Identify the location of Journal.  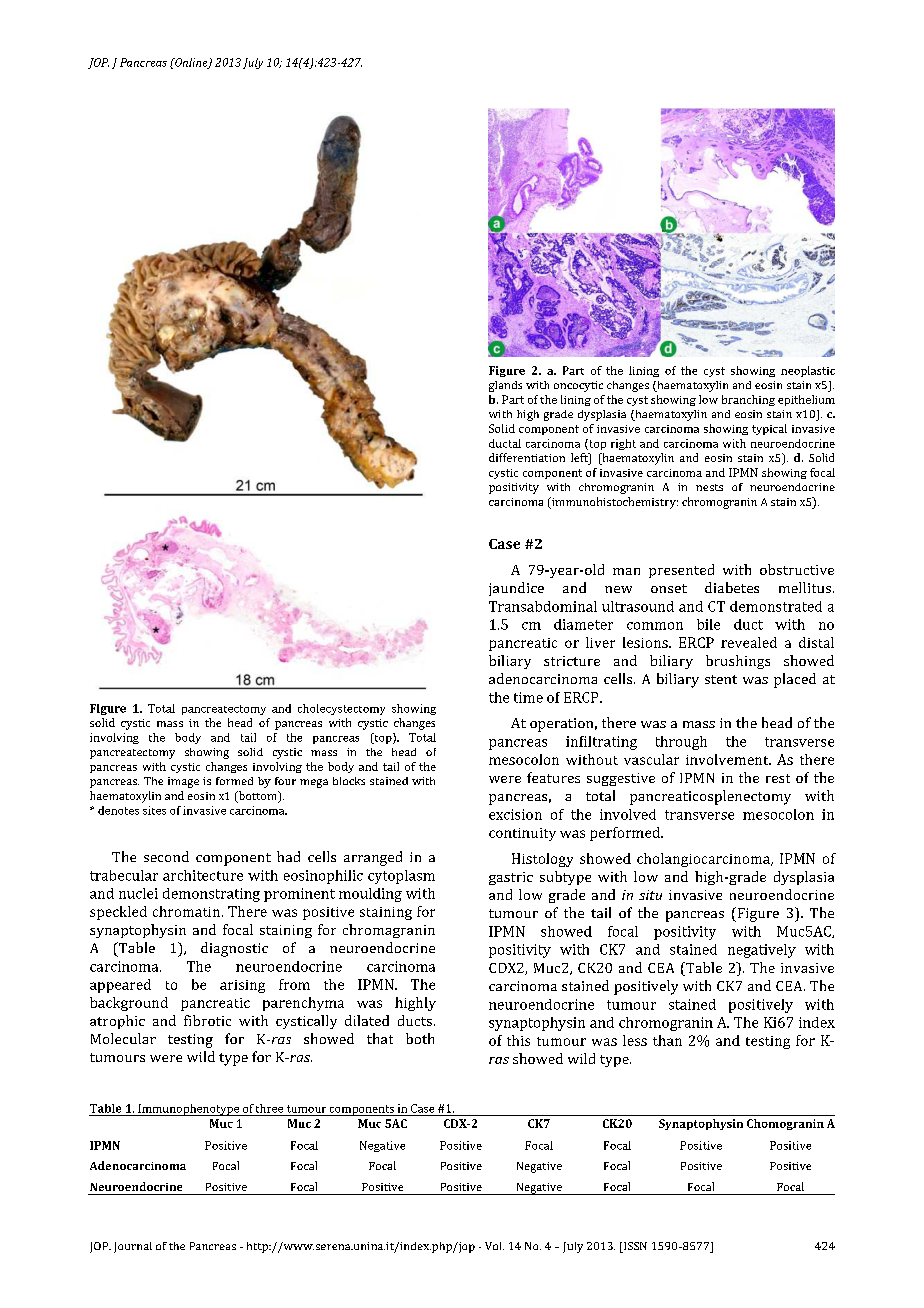
(133, 1247).
